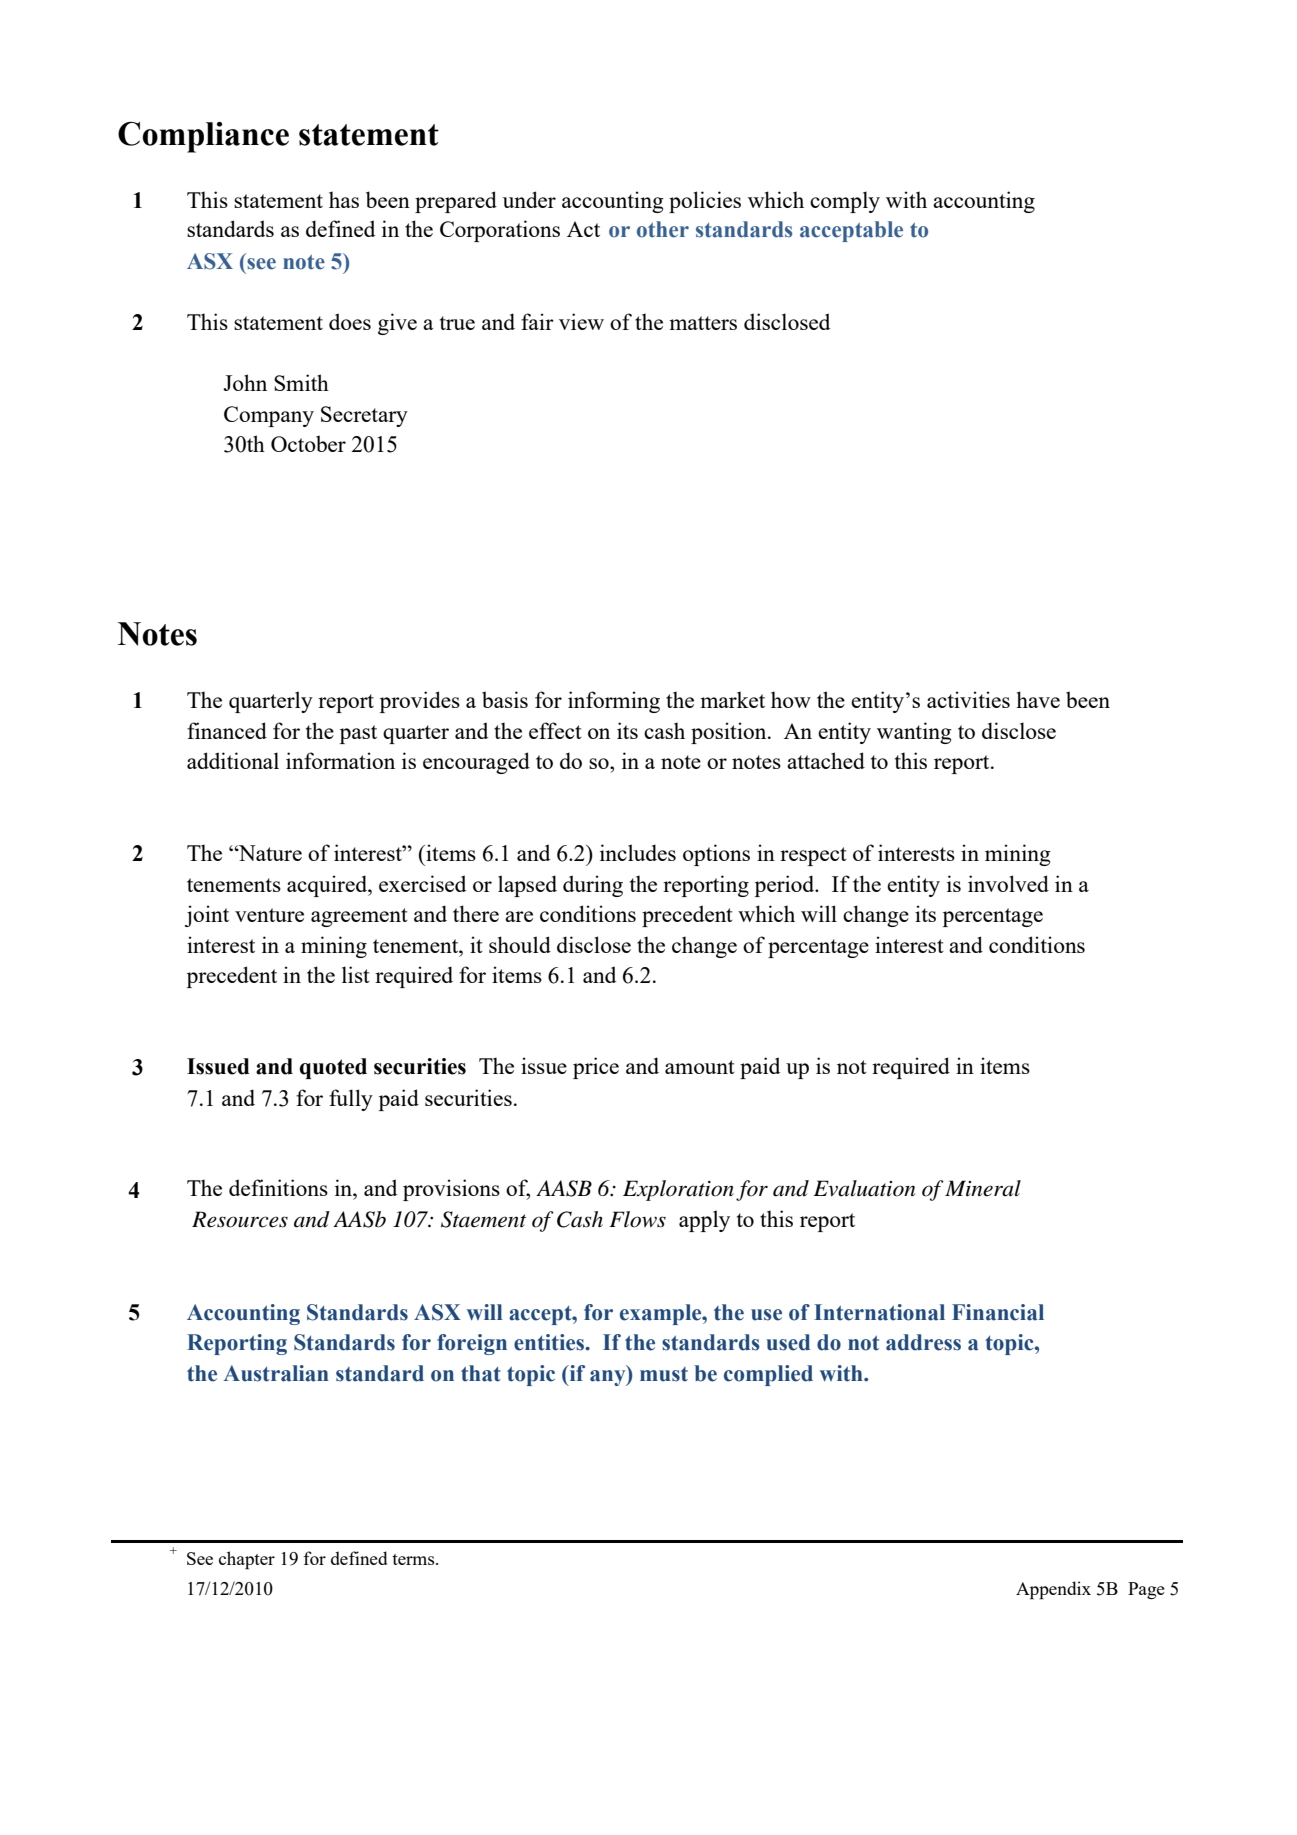  Describe the element at coordinates (983, 1188) in the screenshot. I see `Mineral` at that location.
